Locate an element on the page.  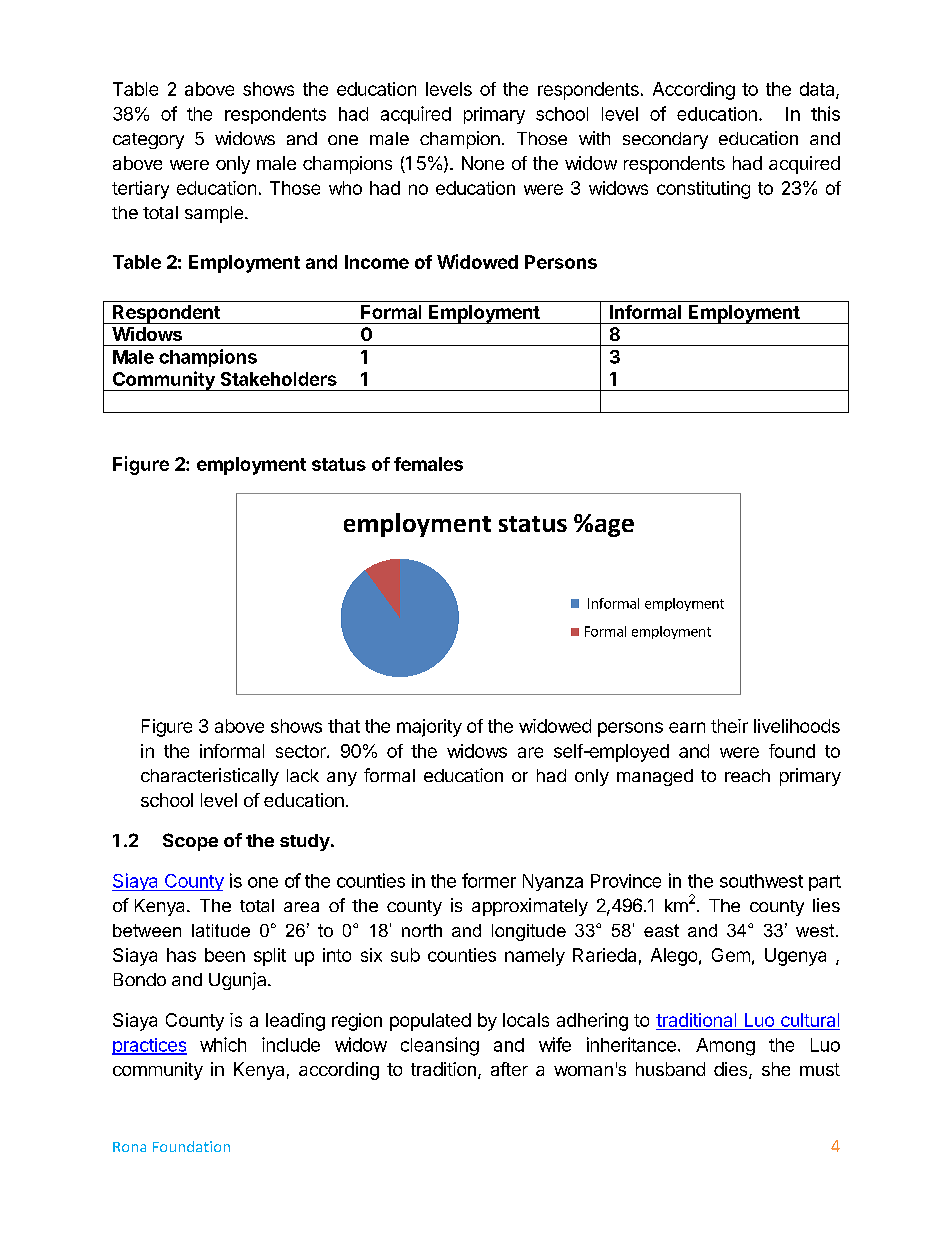
Income is located at coordinates (377, 262).
